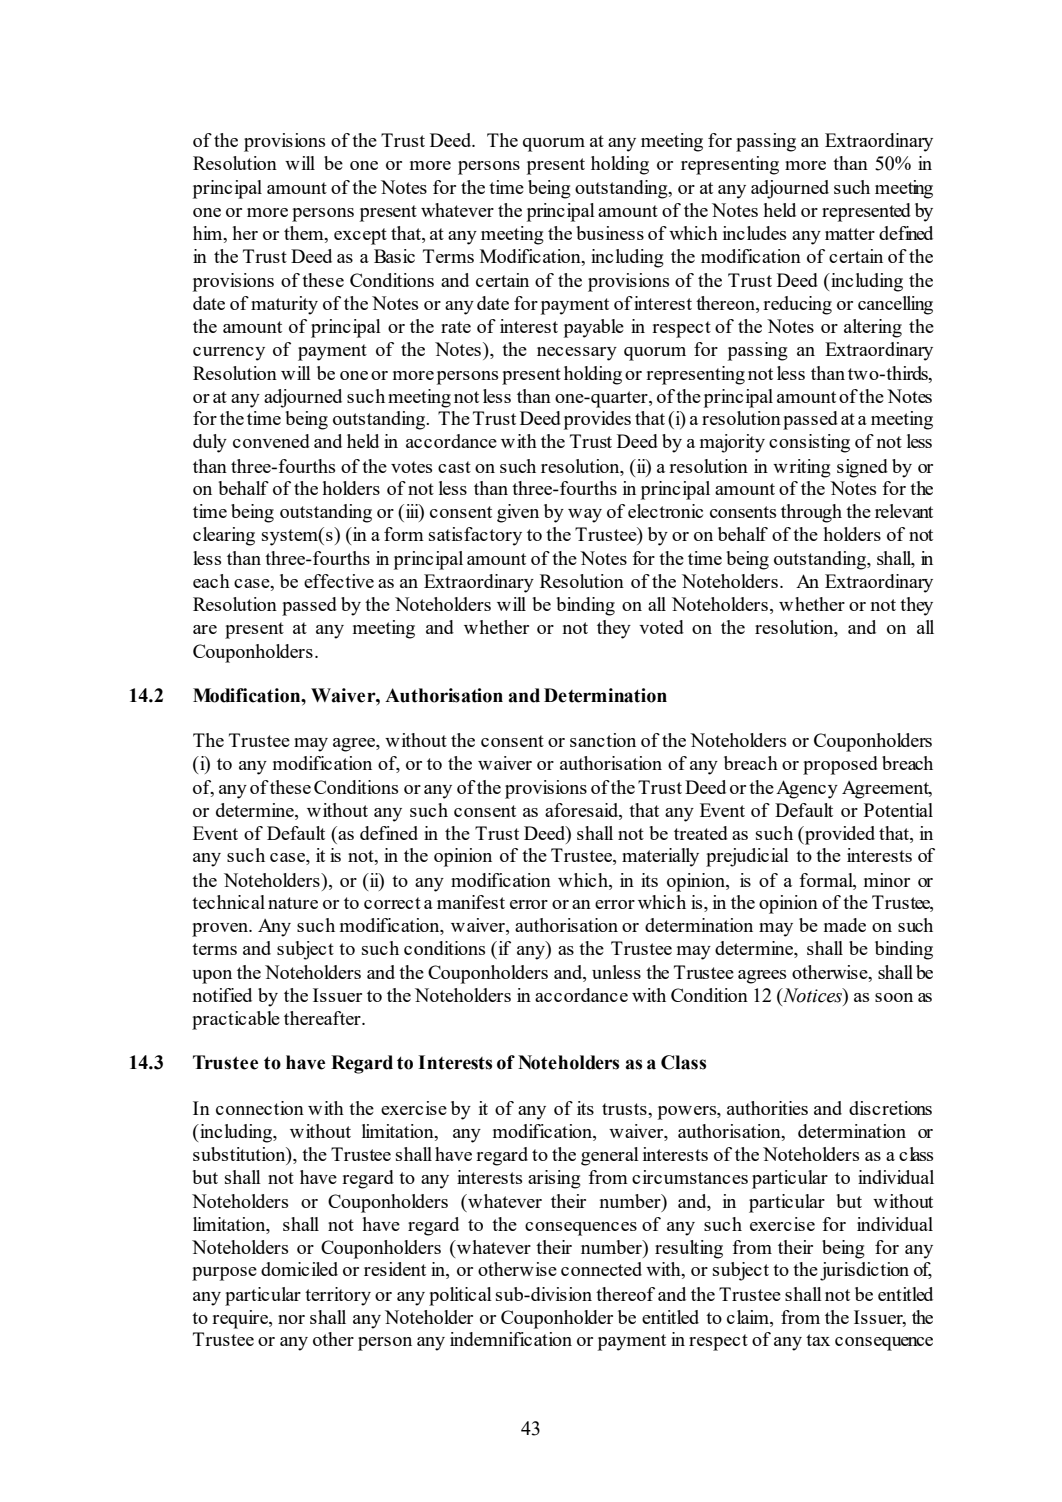 The image size is (1062, 1502). What do you see at coordinates (850, 234) in the image?
I see `matter` at bounding box center [850, 234].
